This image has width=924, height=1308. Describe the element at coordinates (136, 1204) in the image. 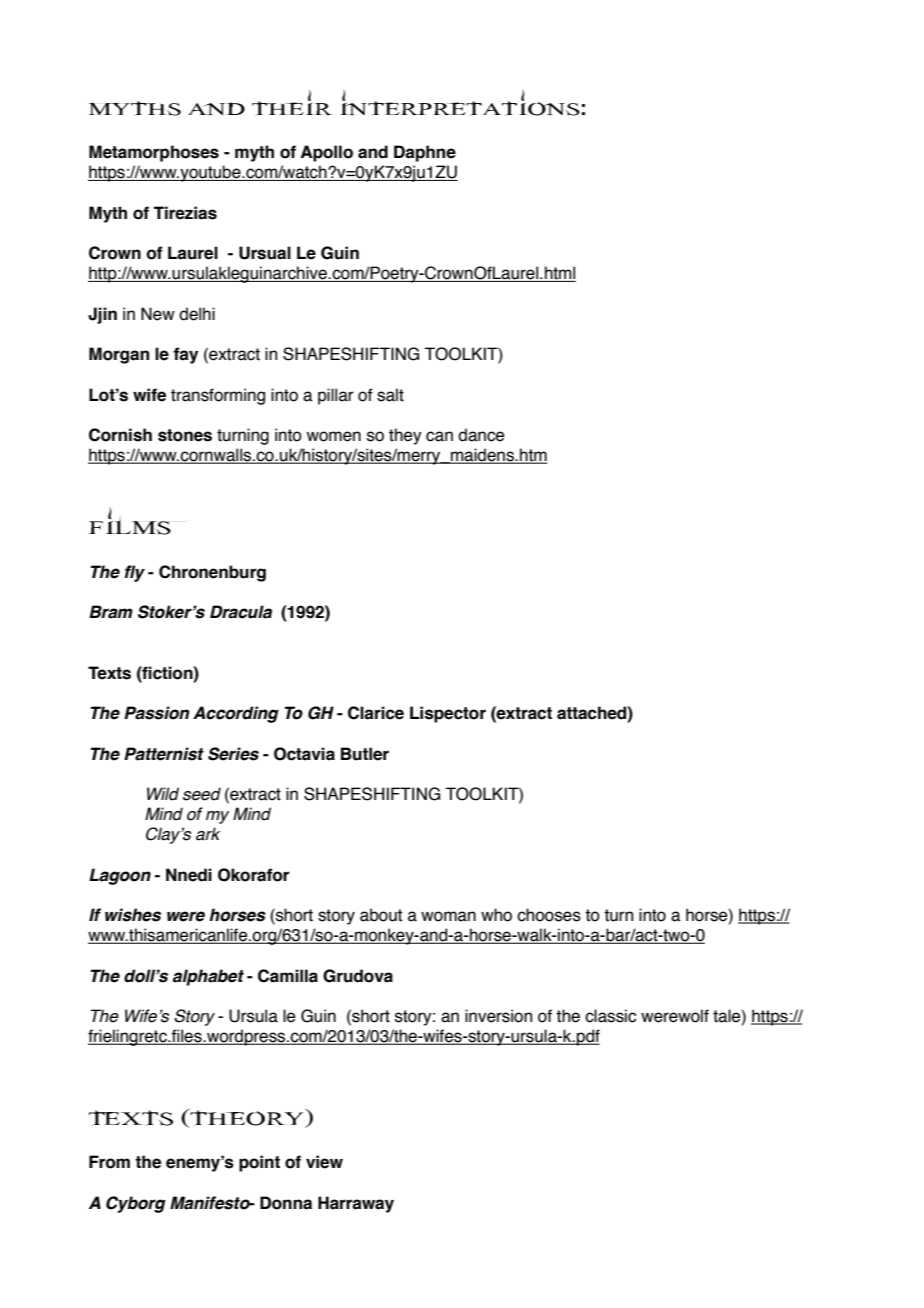

I see `Cyborg` at that location.
